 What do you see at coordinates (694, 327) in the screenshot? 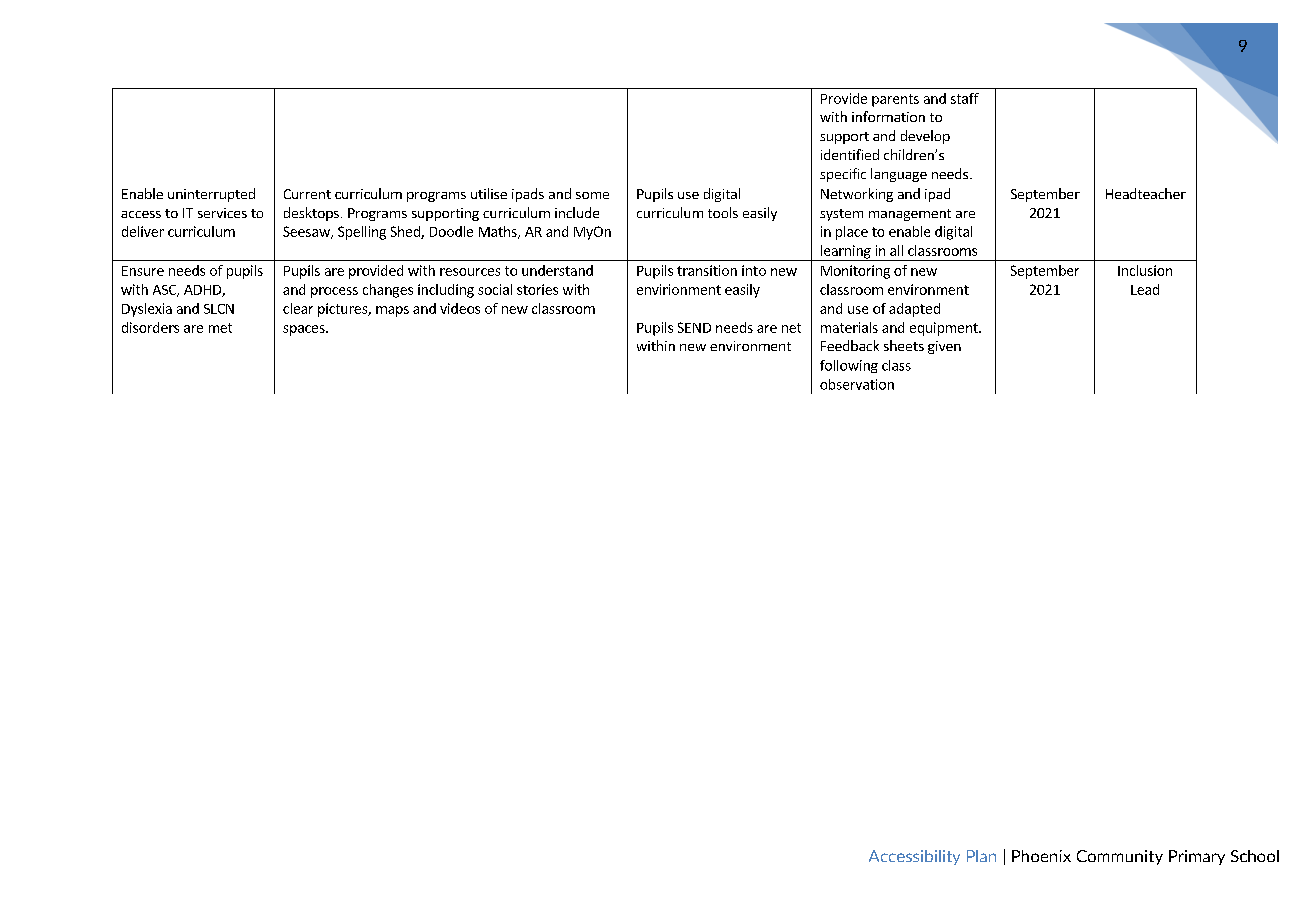
I see `SEND` at bounding box center [694, 327].
